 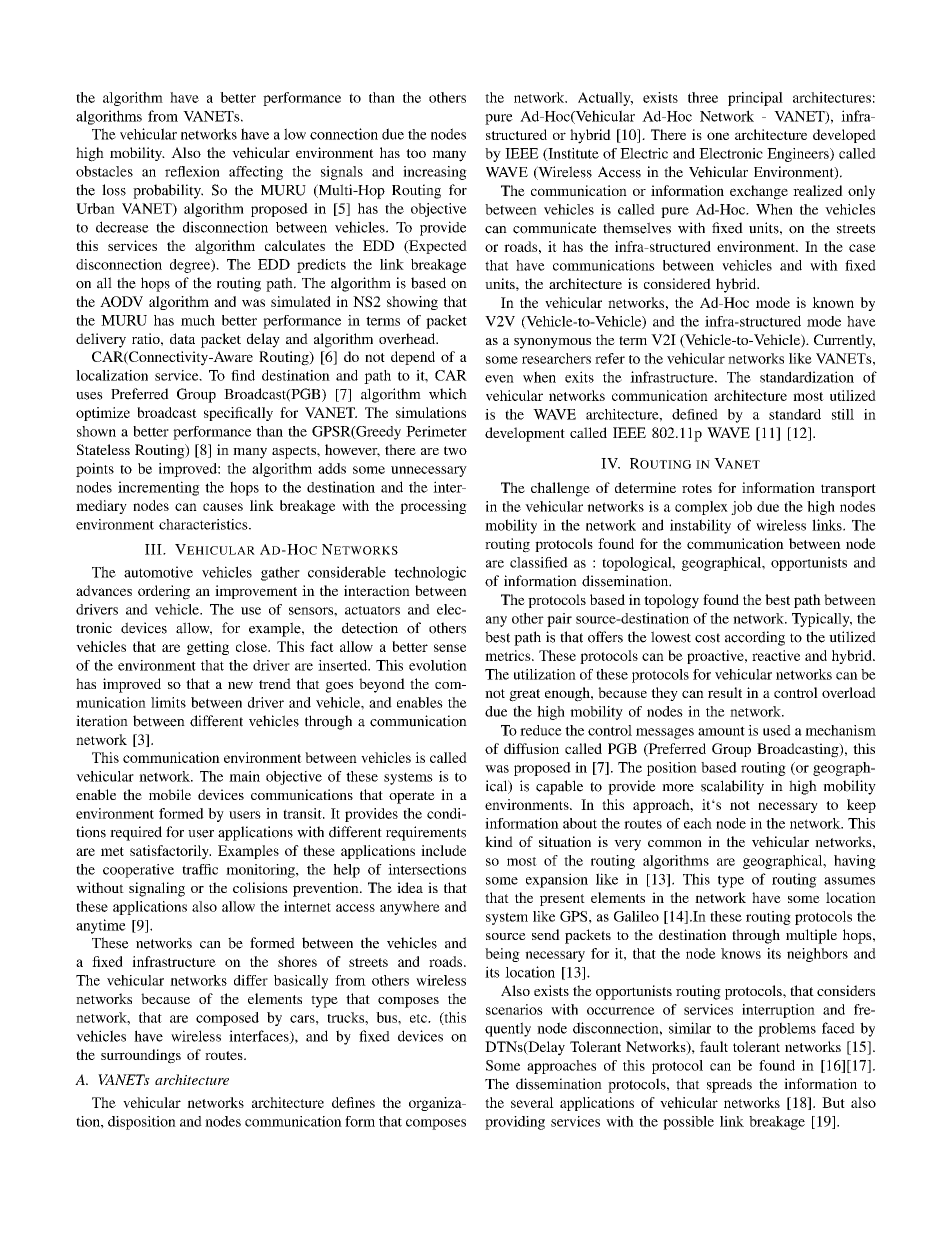 What do you see at coordinates (755, 99) in the page?
I see `principal` at bounding box center [755, 99].
